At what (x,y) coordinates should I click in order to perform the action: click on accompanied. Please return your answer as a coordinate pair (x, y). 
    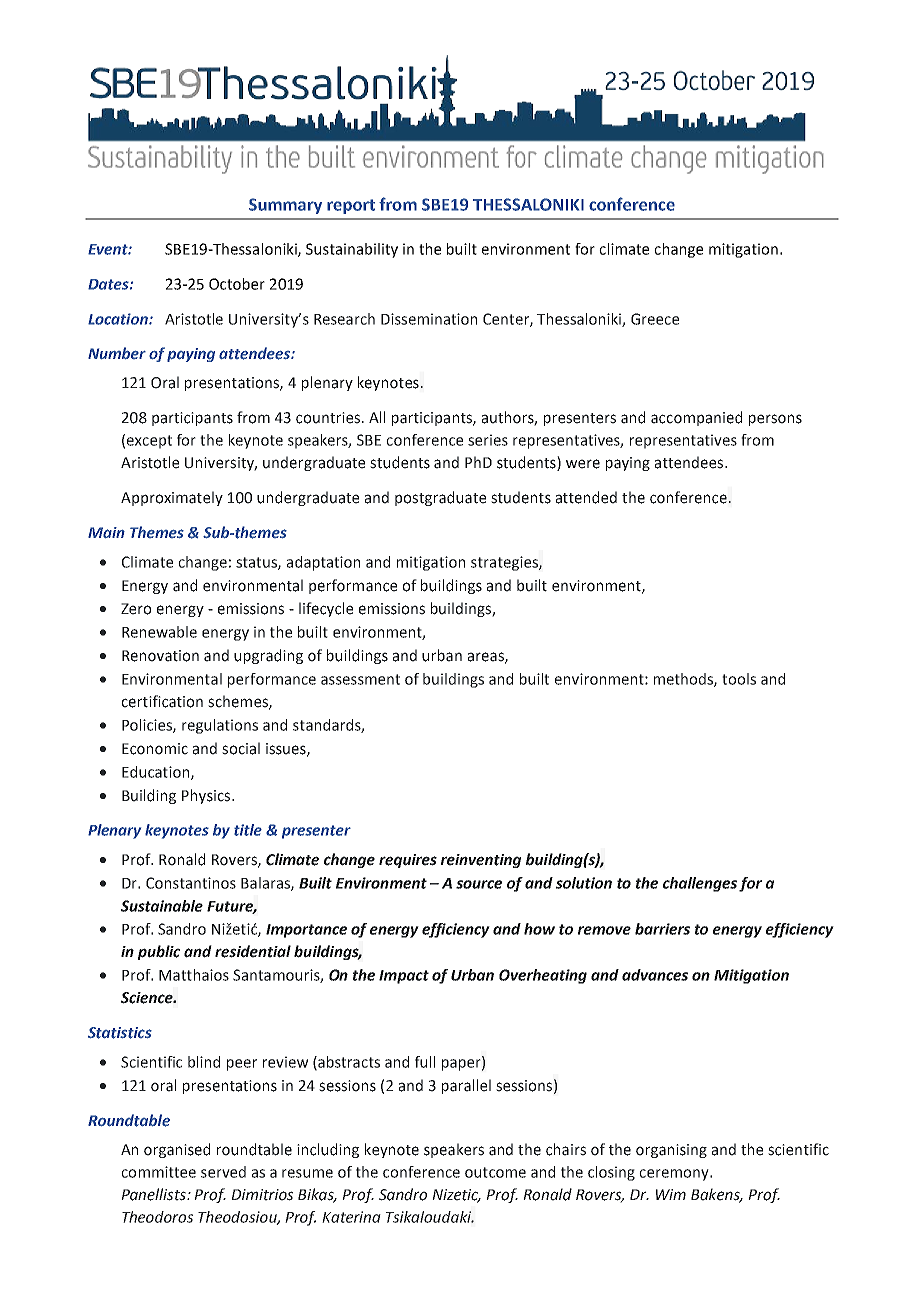
    Looking at the image, I should click on (696, 418).
